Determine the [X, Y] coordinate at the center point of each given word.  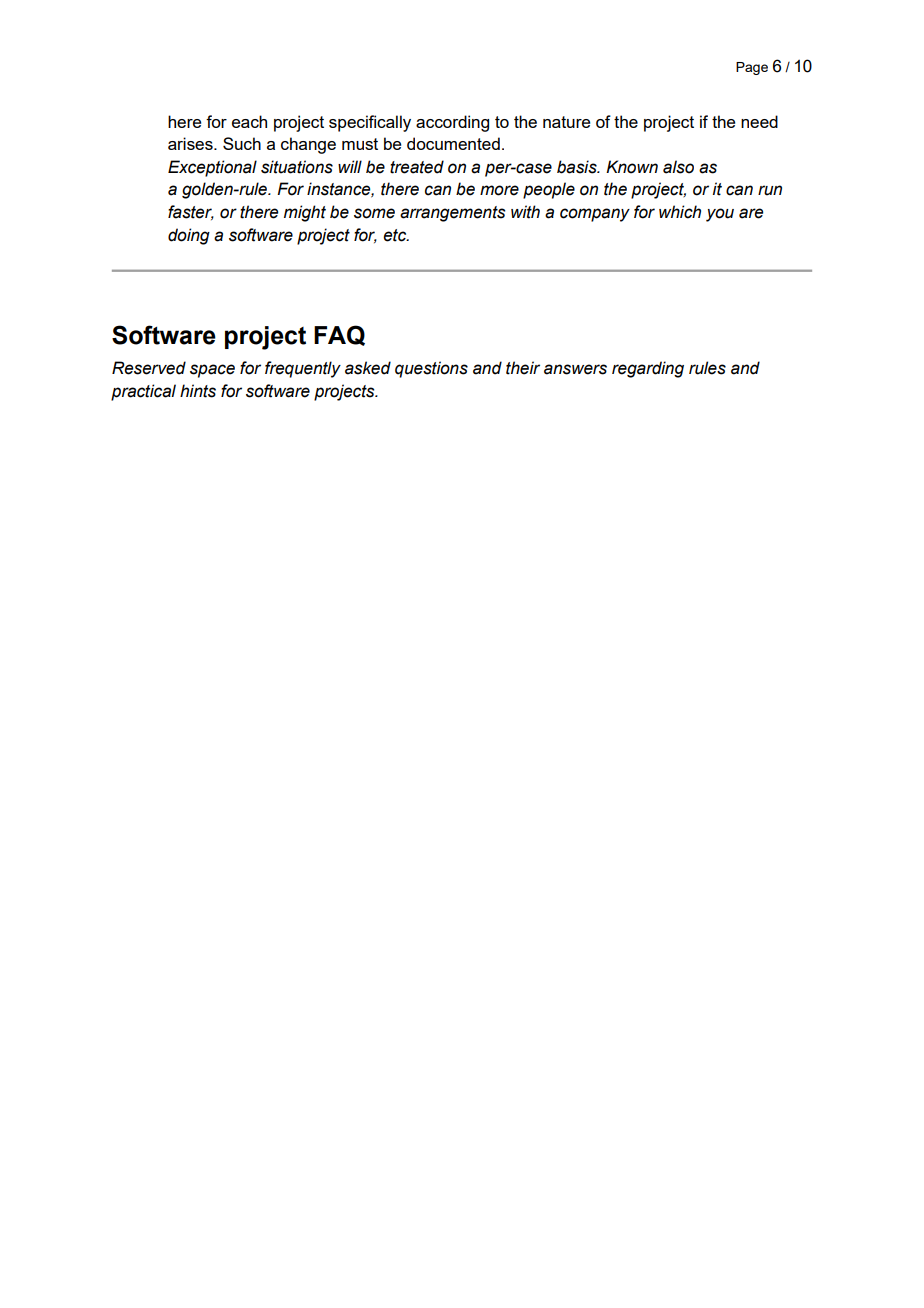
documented [453, 143]
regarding [648, 369]
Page [752, 68]
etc [396, 235]
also [678, 167]
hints [198, 391]
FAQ [339, 335]
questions [431, 369]
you [720, 215]
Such [242, 143]
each [249, 121]
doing [189, 236]
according [452, 123]
